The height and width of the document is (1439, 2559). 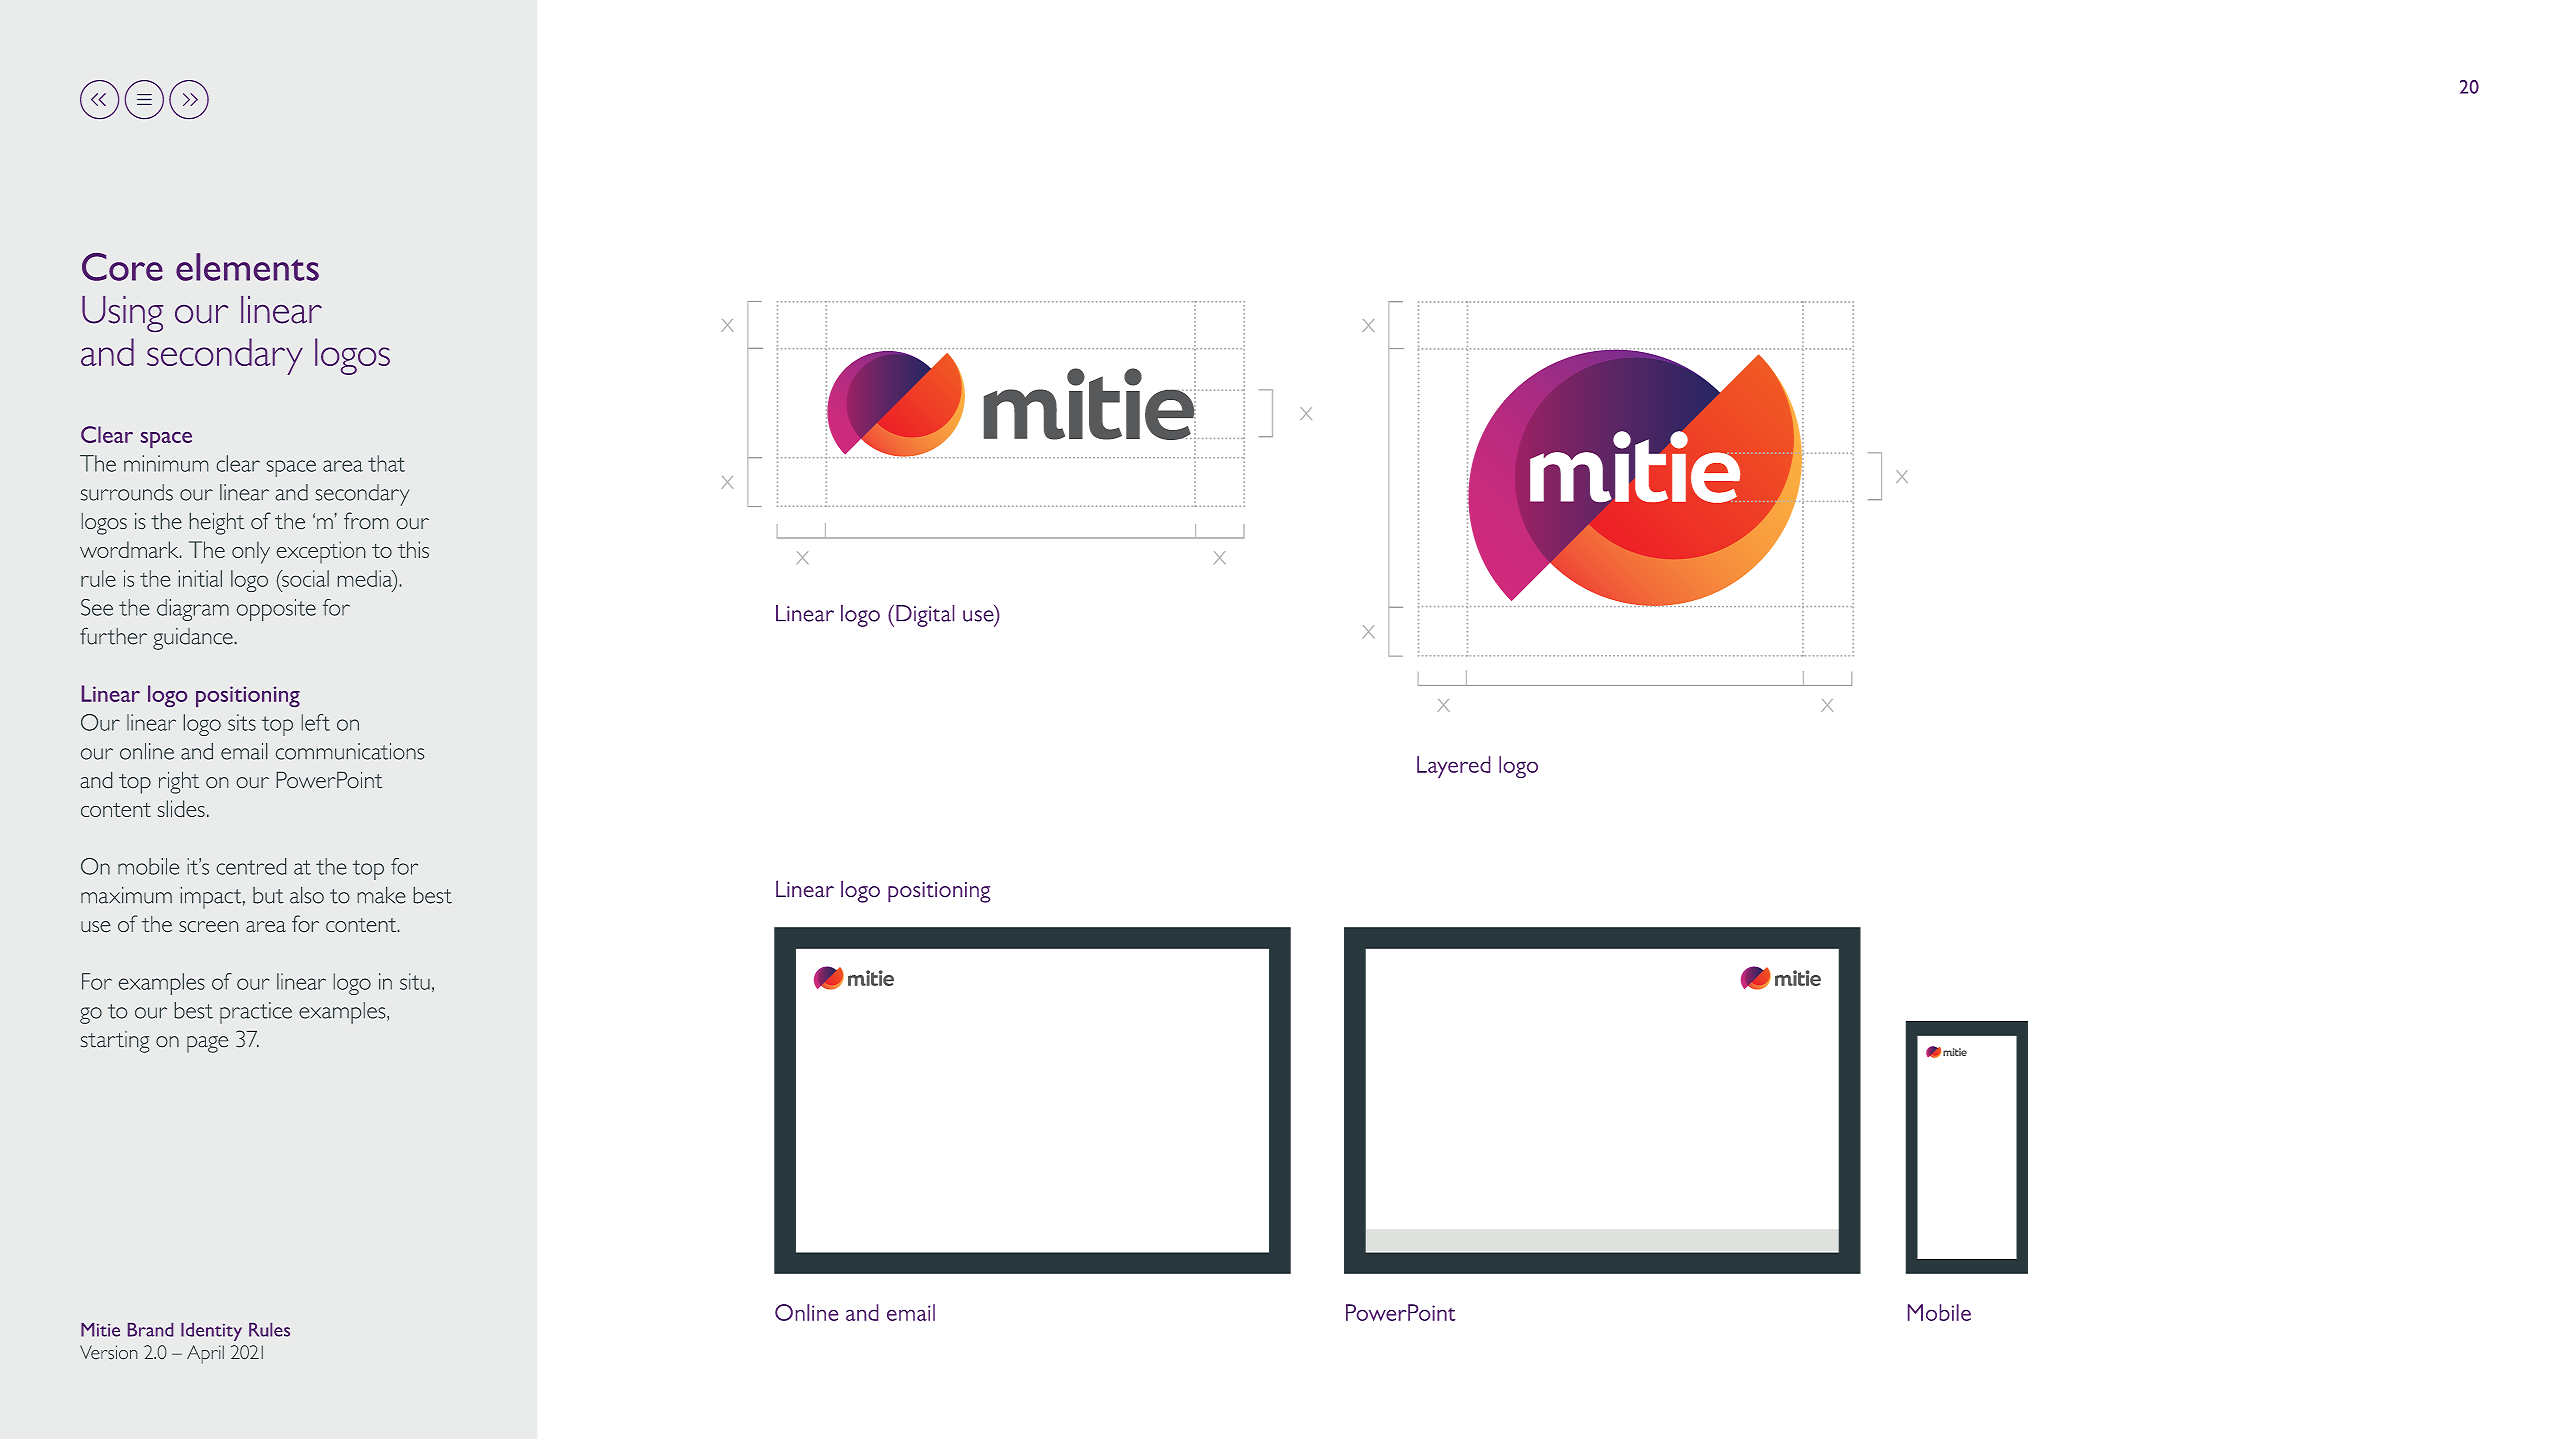 I want to click on elements, so click(x=247, y=267).
